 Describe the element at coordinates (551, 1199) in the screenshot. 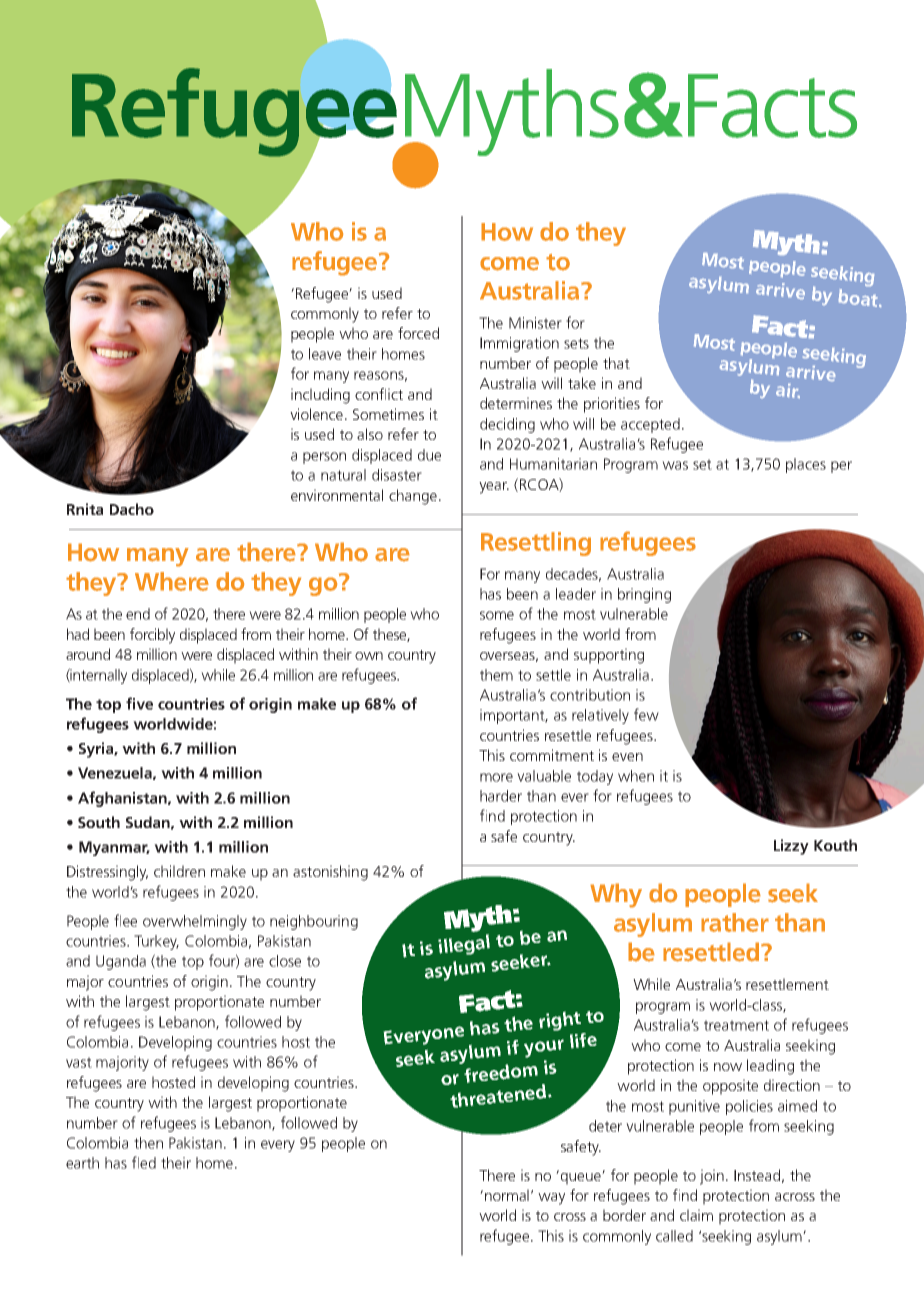

I see `way` at that location.
